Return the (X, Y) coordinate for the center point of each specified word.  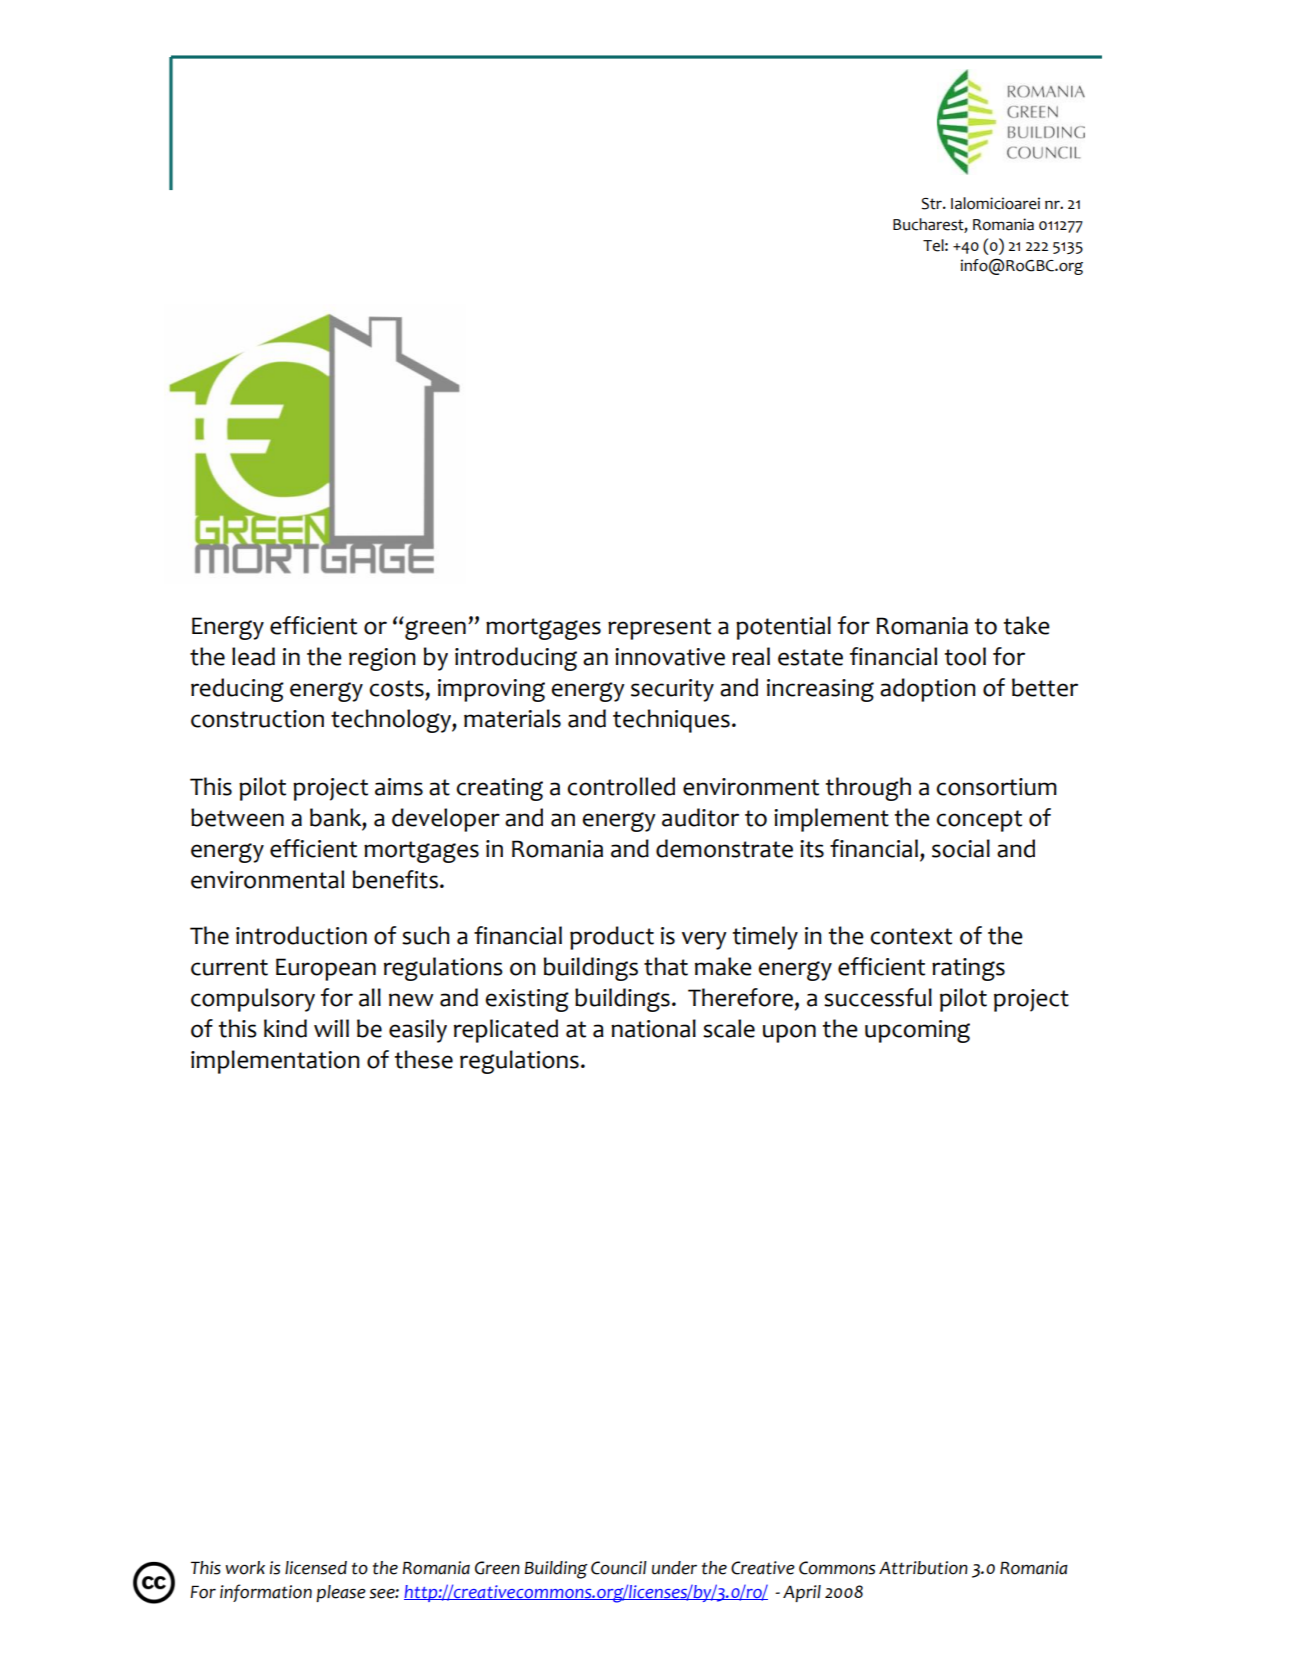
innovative (670, 657)
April (802, 1593)
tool (965, 656)
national (653, 1028)
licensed (316, 1568)
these (424, 1059)
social (961, 848)
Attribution (923, 1568)
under (674, 1568)
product (612, 938)
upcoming (917, 1031)
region (382, 659)
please (341, 1593)
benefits (395, 879)
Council (619, 1568)
